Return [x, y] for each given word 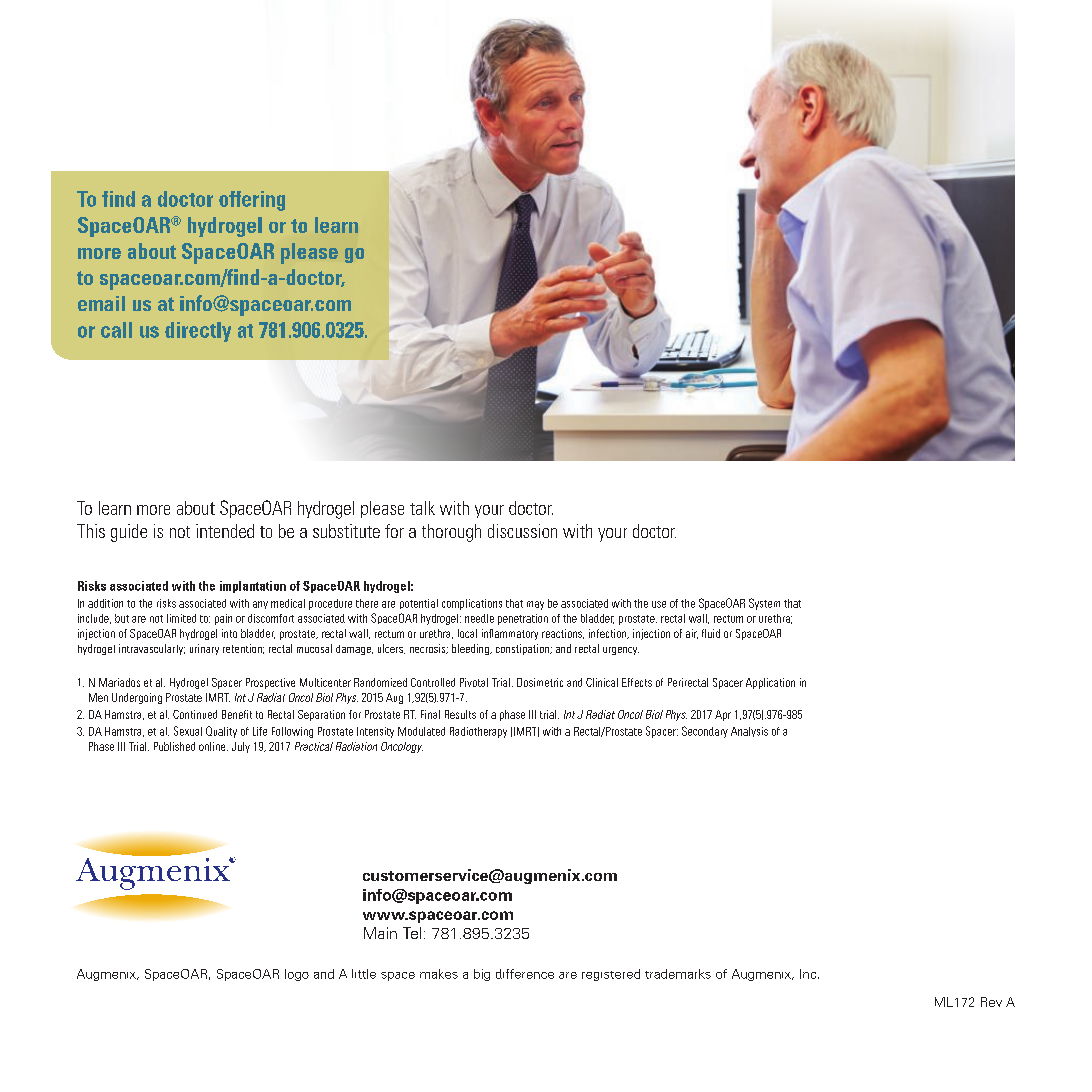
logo [297, 975]
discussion [522, 531]
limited [181, 618]
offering [252, 201]
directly [198, 332]
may [535, 605]
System [764, 604]
